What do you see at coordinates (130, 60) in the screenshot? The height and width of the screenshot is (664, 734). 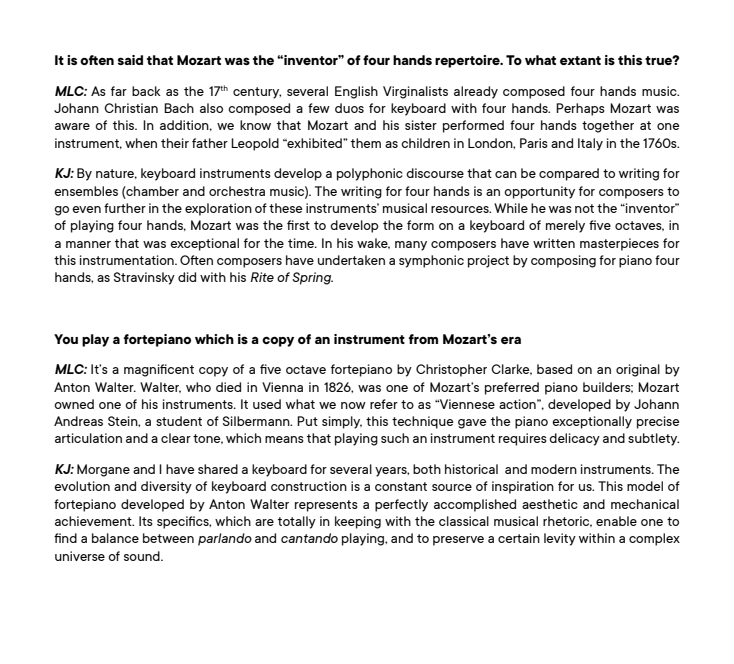 I see `said` at bounding box center [130, 60].
